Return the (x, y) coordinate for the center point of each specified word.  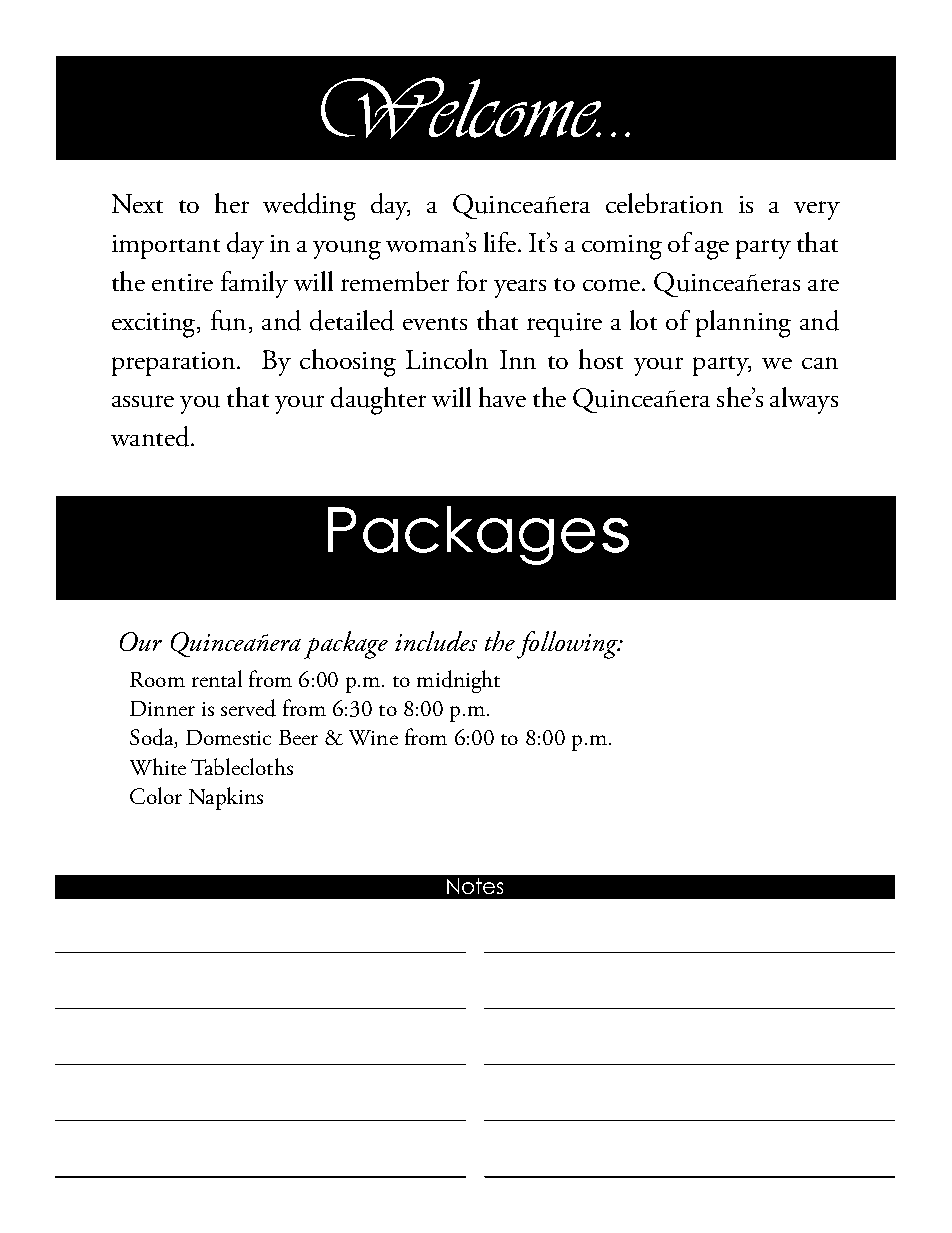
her (232, 203)
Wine (373, 737)
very (817, 210)
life (500, 242)
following (569, 645)
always (804, 400)
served (248, 708)
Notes (475, 886)
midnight (458, 681)
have (502, 397)
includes (436, 641)
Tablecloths (242, 766)
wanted (151, 436)
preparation (175, 364)
